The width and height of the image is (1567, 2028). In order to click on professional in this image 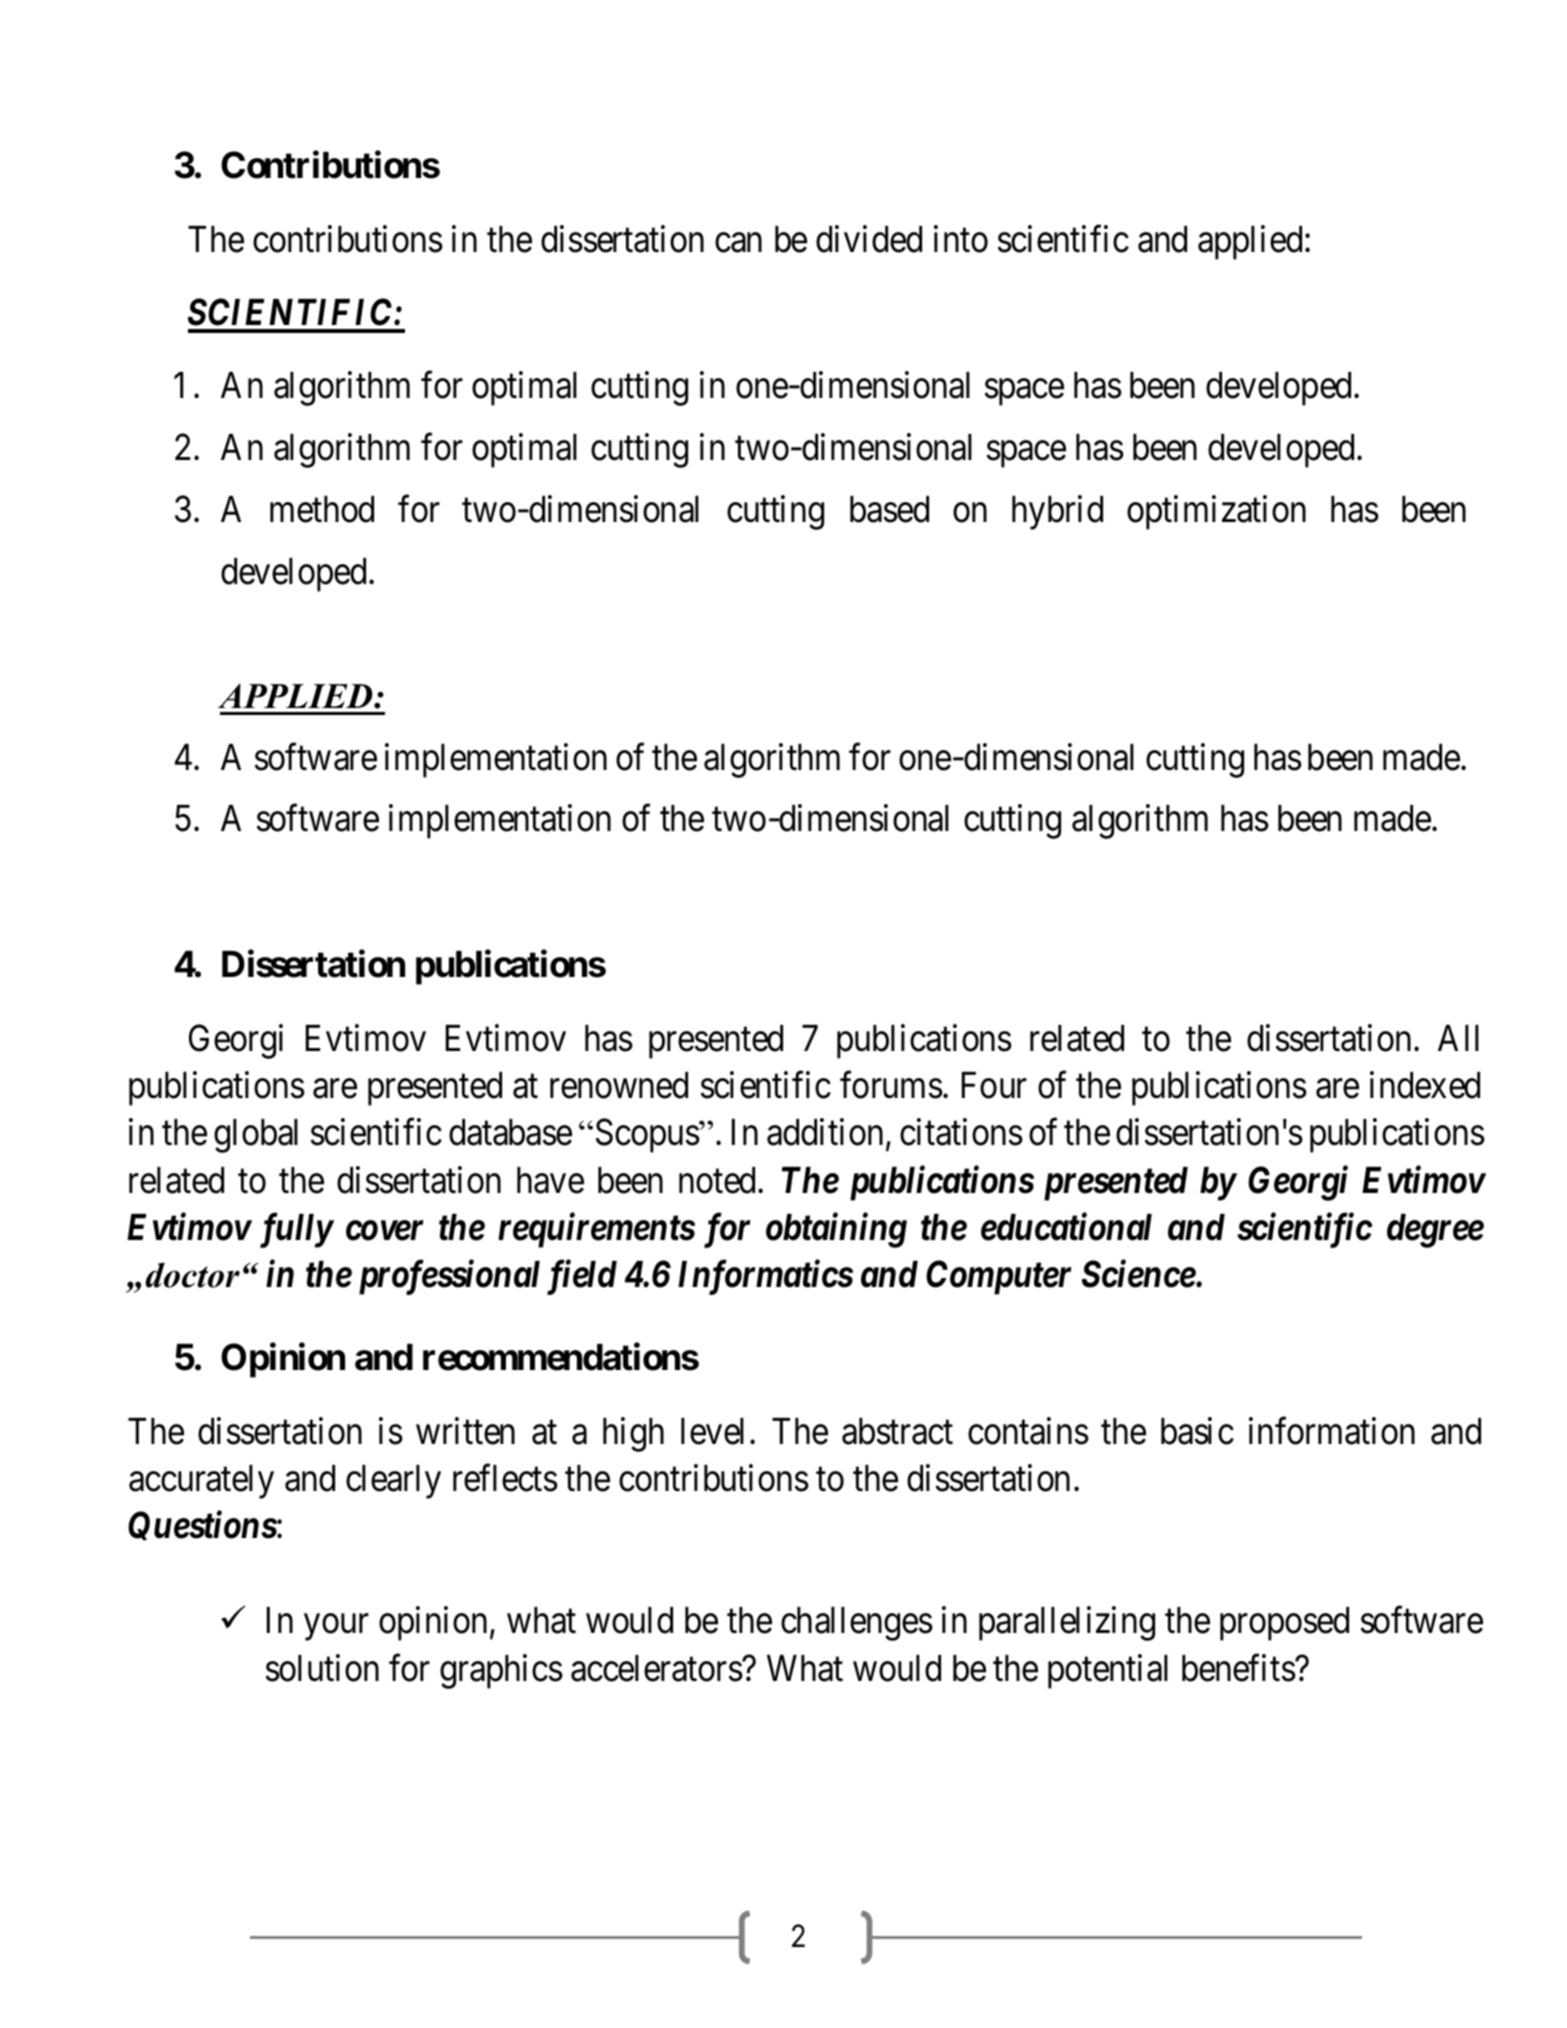, I will do `click(449, 1277)`.
